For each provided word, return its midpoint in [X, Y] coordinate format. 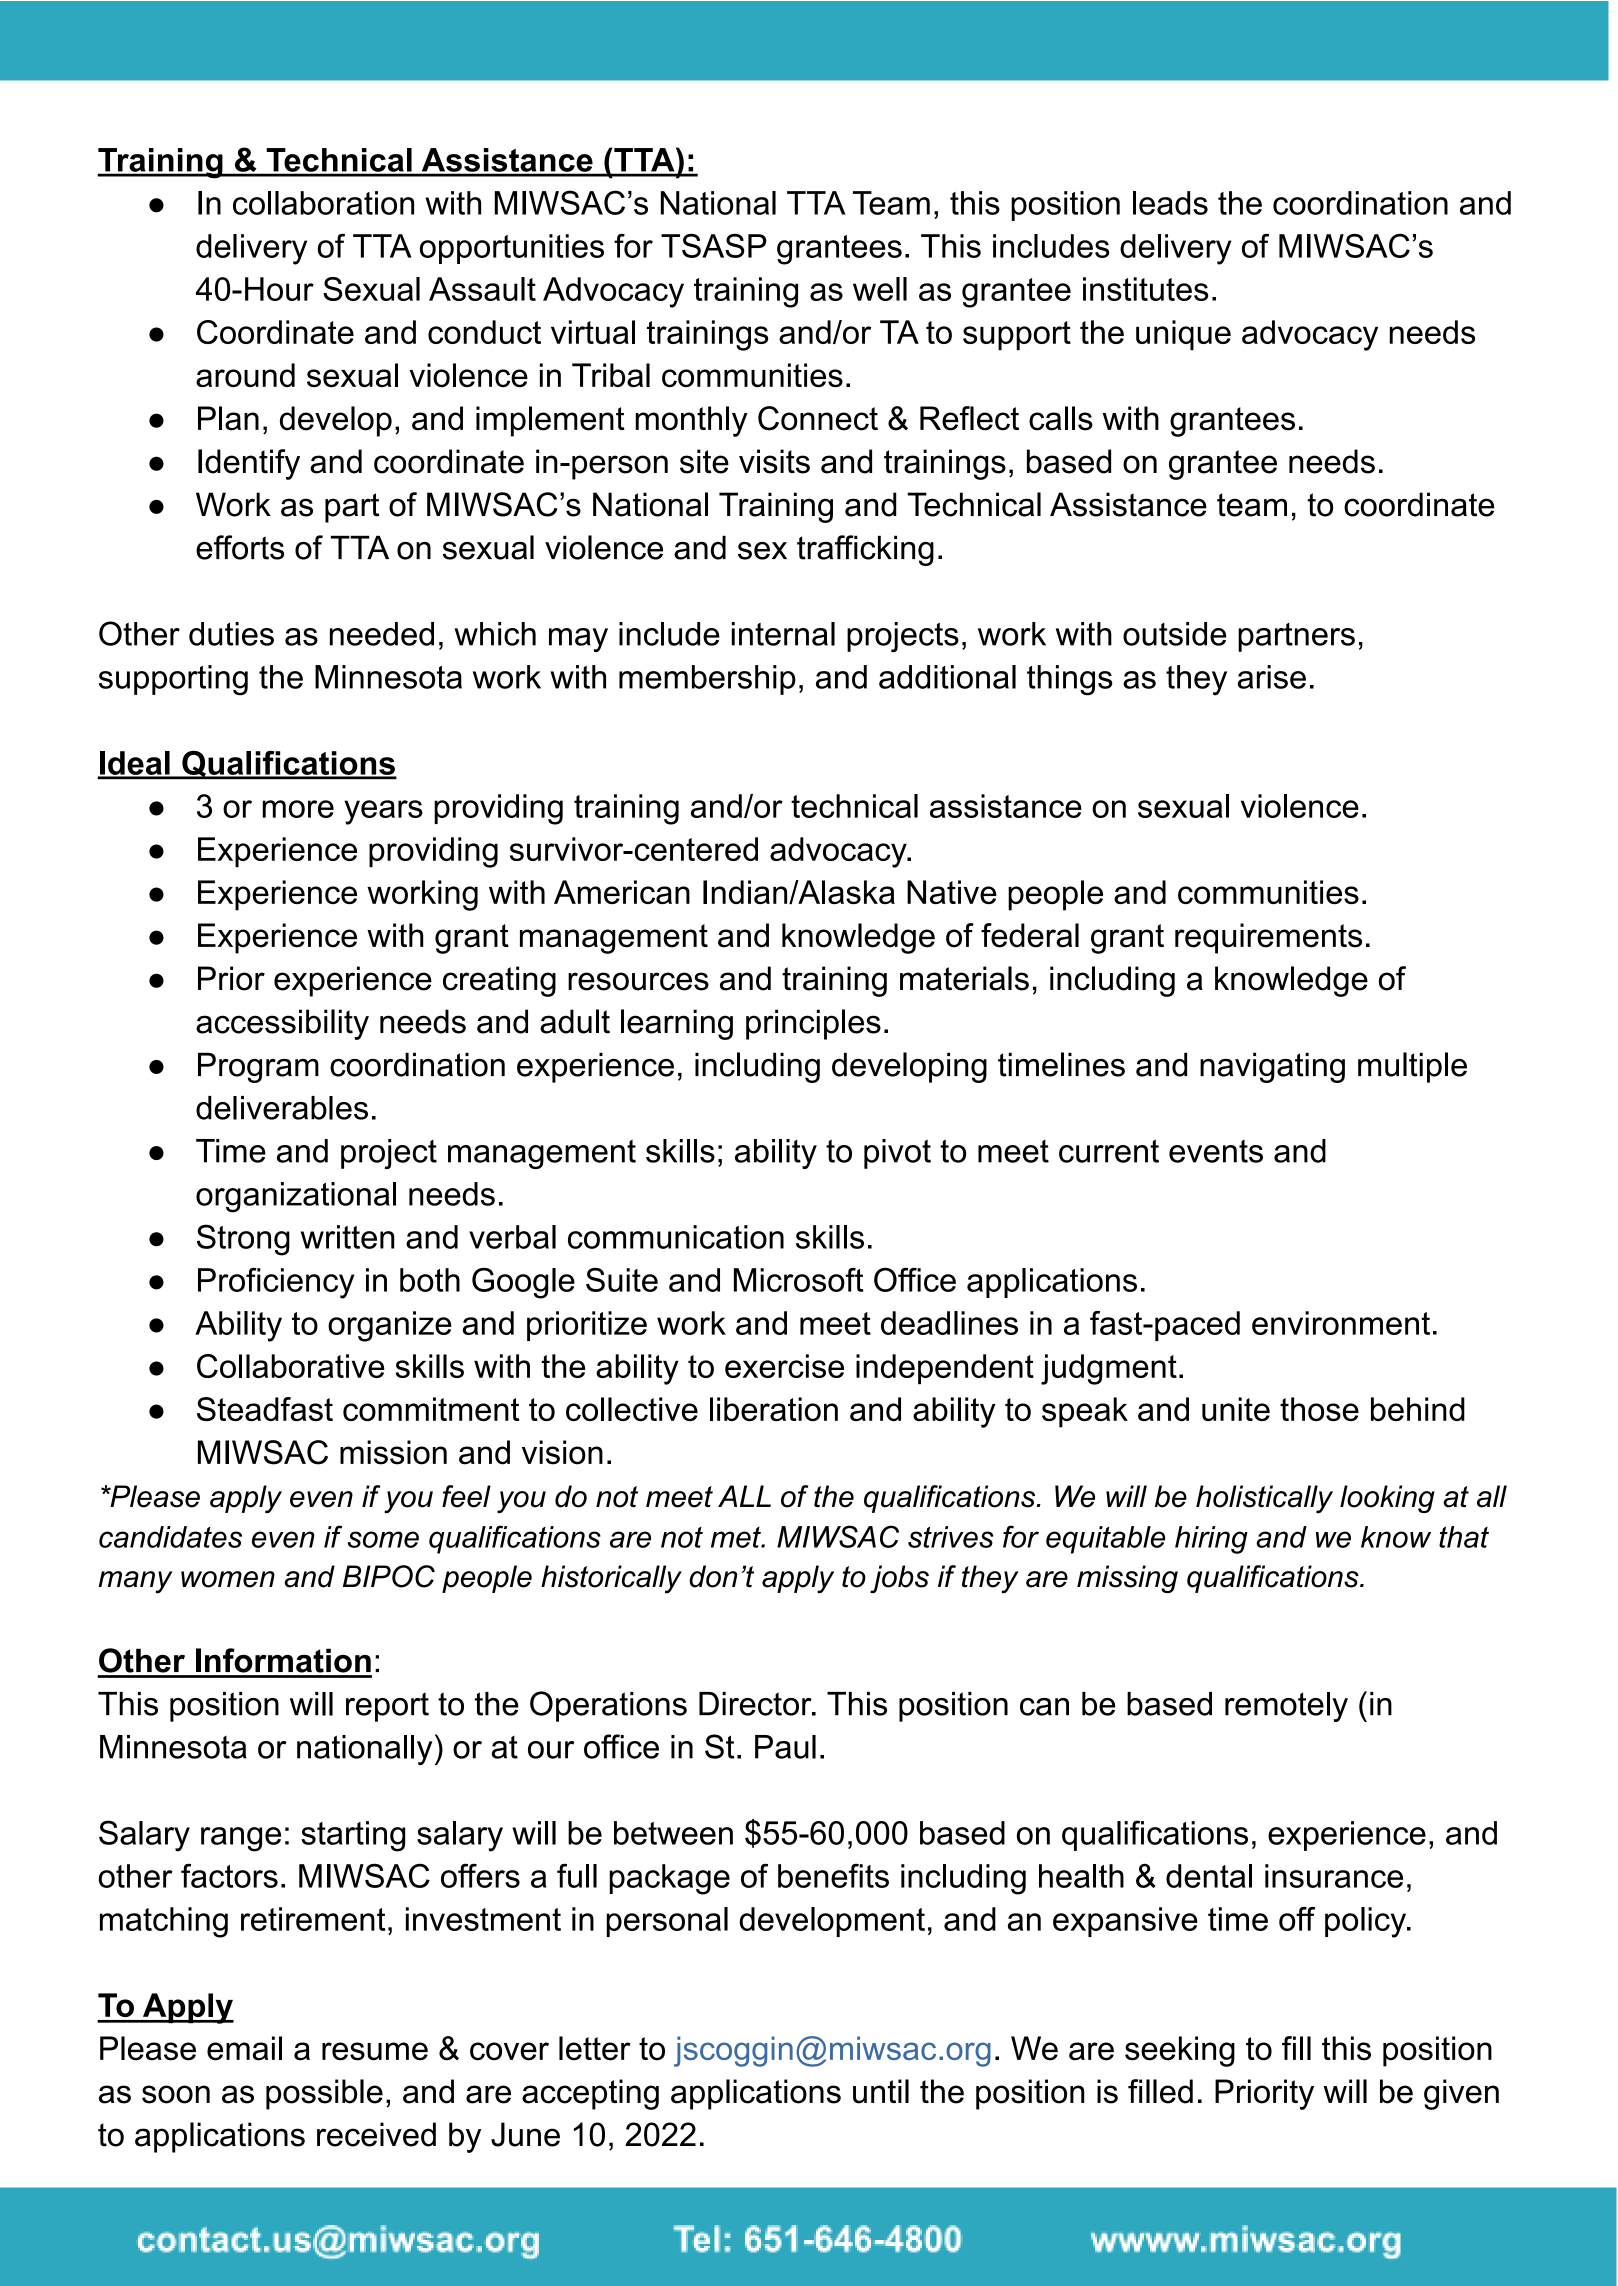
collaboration [323, 203]
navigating [1272, 1067]
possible [324, 2094]
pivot [897, 1154]
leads [1170, 203]
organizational [296, 1197]
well [880, 289]
